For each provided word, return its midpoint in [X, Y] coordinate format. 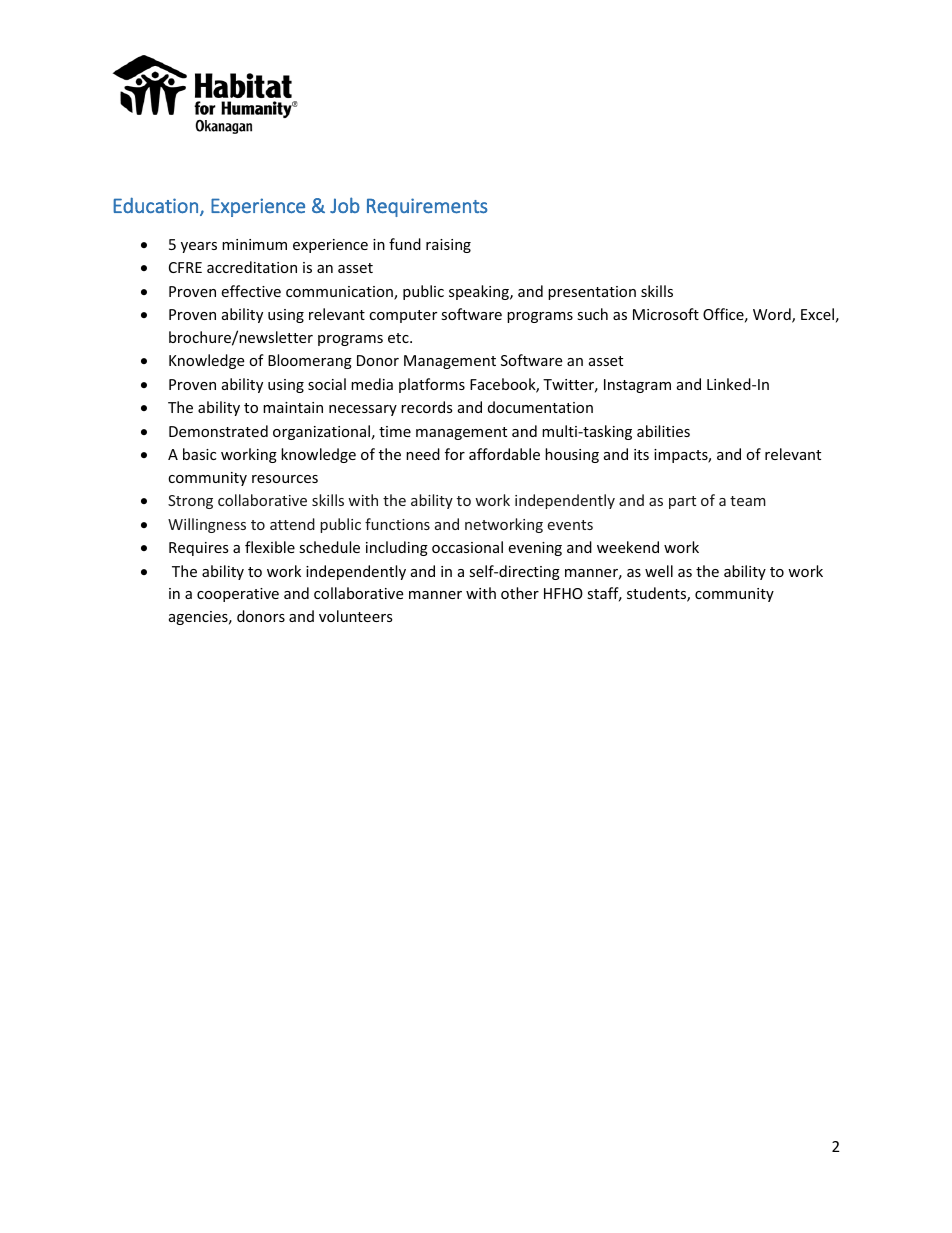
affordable [504, 454]
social [327, 384]
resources [285, 479]
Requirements [427, 207]
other [520, 593]
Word [773, 315]
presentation [592, 293]
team [748, 501]
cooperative [238, 595]
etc [399, 338]
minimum [254, 244]
